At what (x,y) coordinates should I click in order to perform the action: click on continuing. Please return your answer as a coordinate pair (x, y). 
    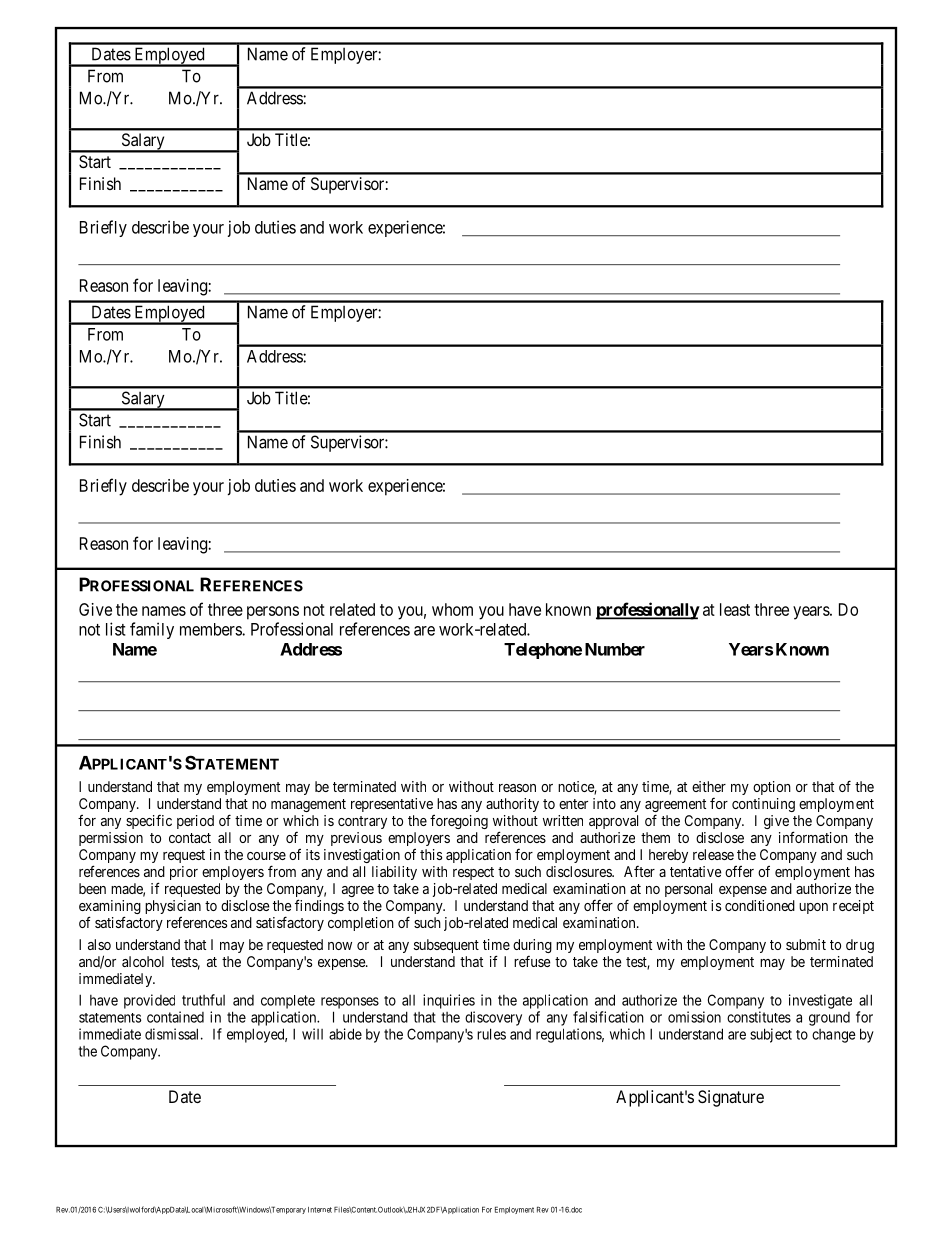
    Looking at the image, I should click on (763, 805).
